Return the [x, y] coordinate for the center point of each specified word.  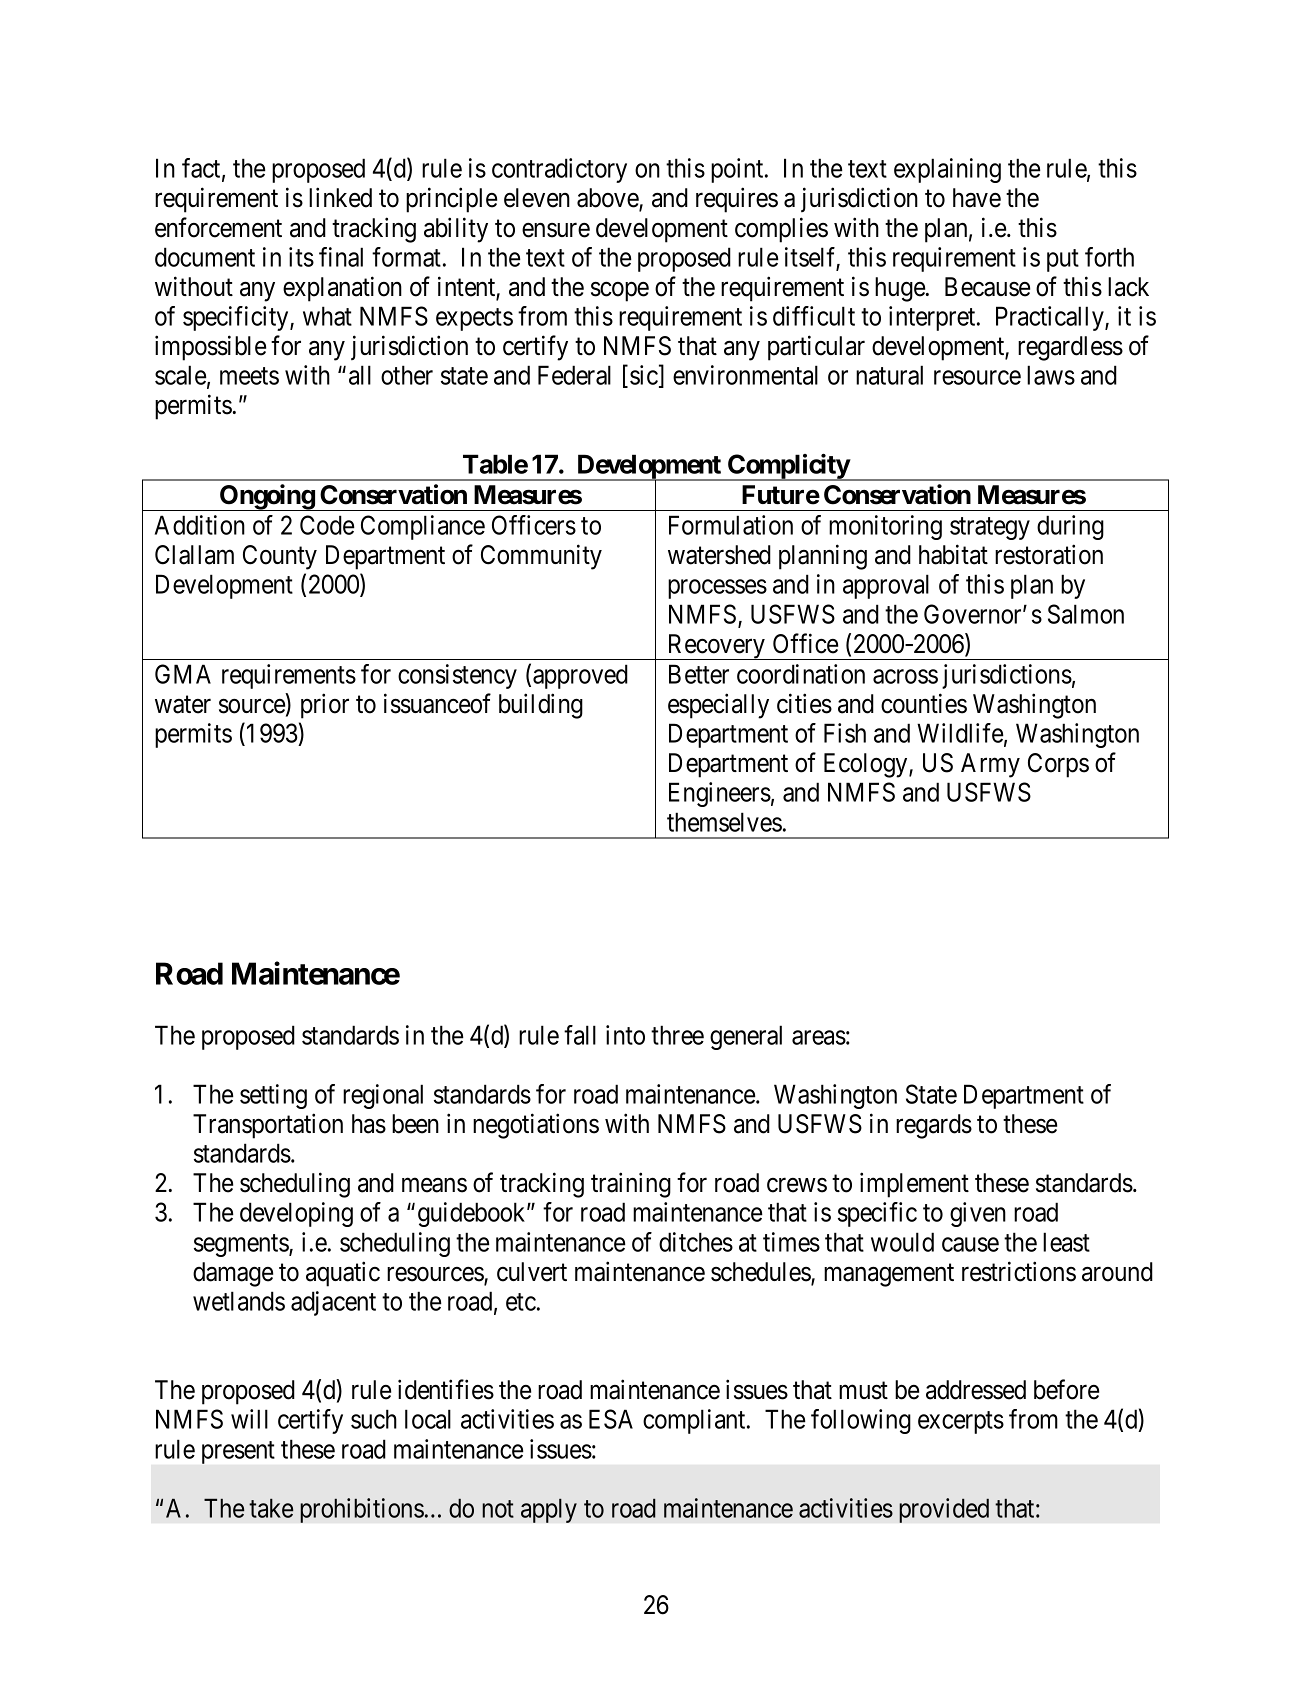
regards [934, 1126]
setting [273, 1096]
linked [340, 197]
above [608, 199]
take [271, 1508]
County [280, 557]
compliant [695, 1421]
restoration [1049, 554]
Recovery [716, 647]
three [677, 1035]
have [977, 198]
